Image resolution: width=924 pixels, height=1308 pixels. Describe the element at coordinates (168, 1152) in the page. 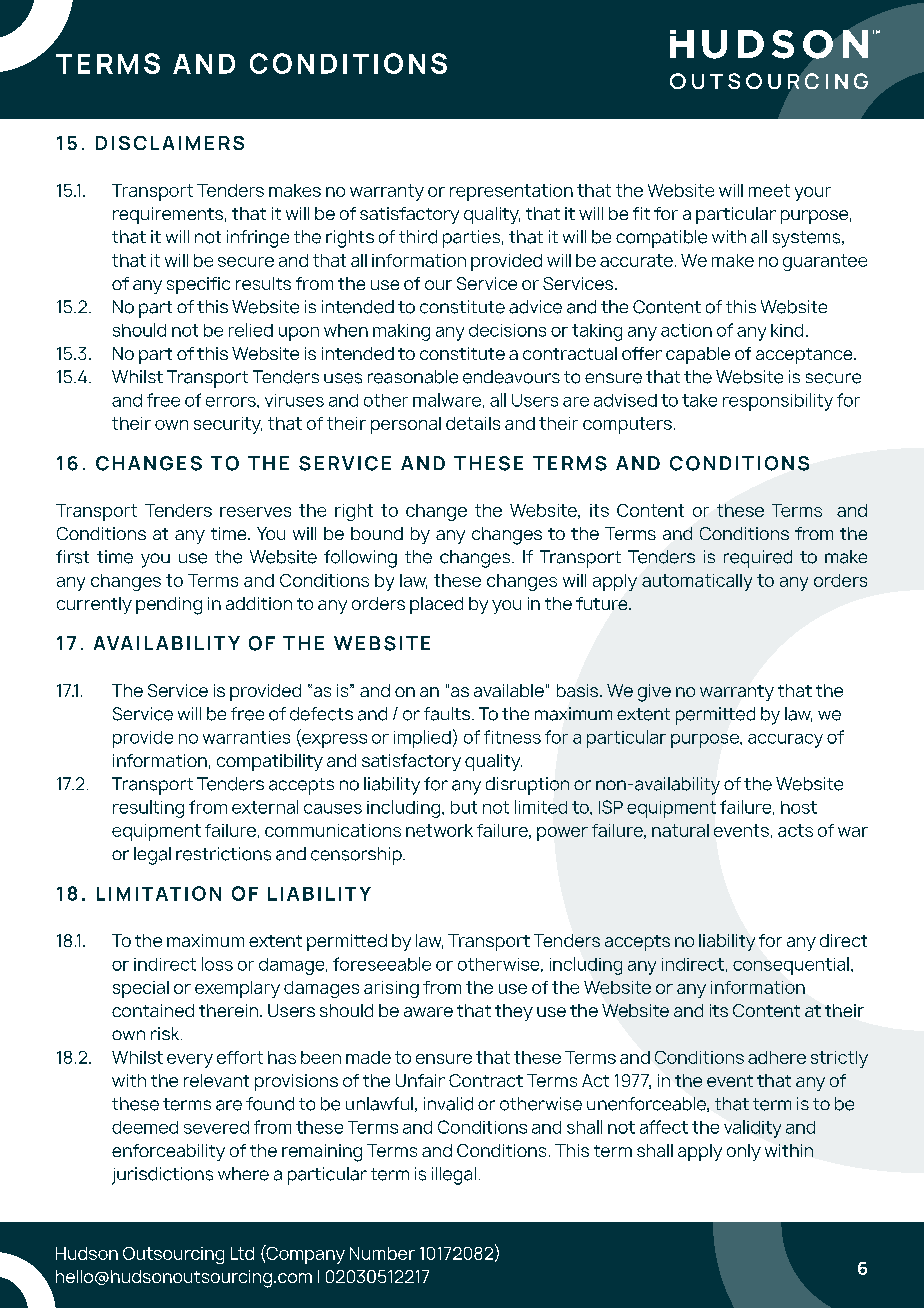

I see `enforceability` at that location.
